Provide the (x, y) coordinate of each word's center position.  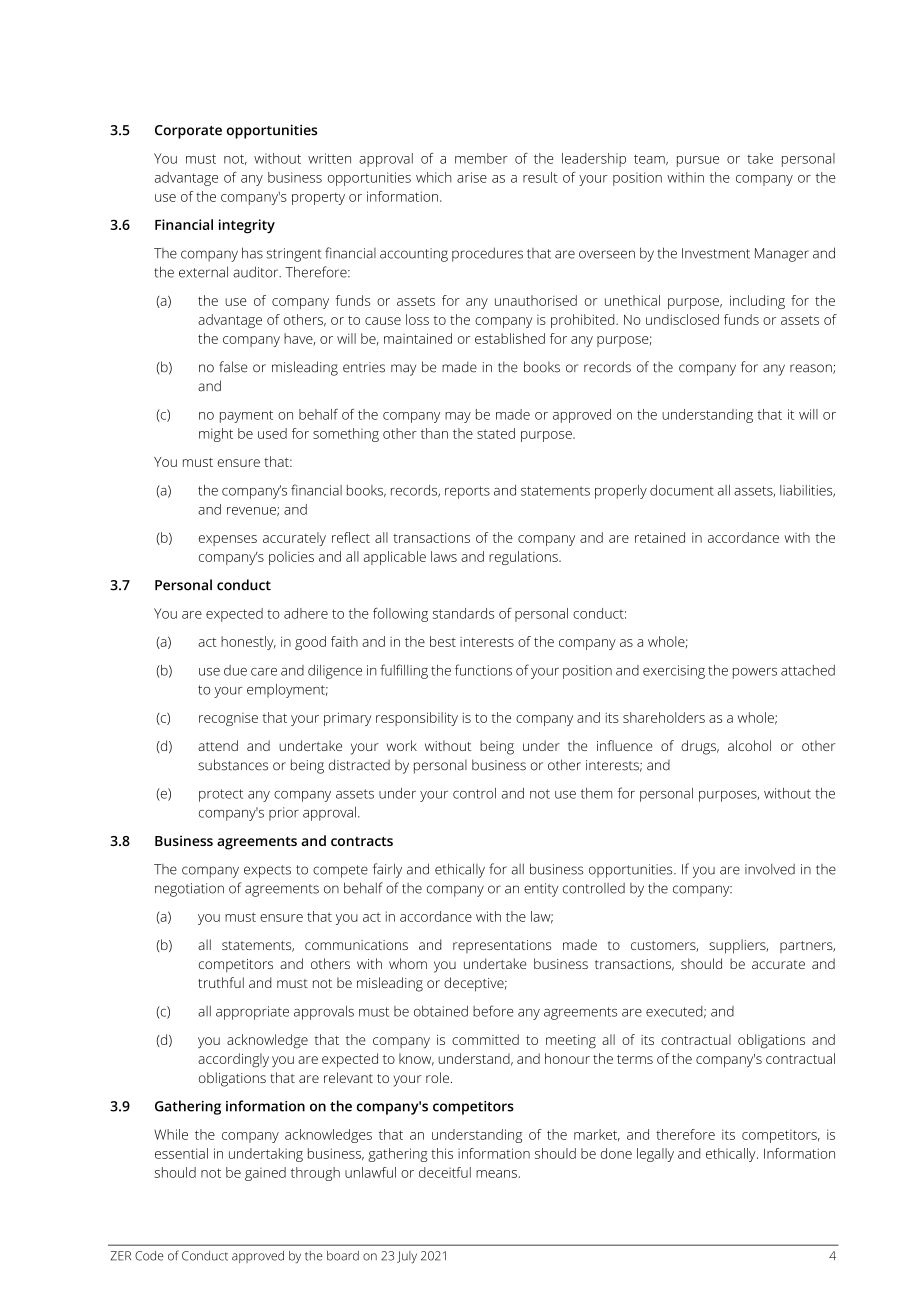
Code (149, 1256)
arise (472, 177)
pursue (698, 161)
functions (483, 670)
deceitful (445, 1172)
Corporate (188, 132)
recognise (228, 719)
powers (755, 673)
